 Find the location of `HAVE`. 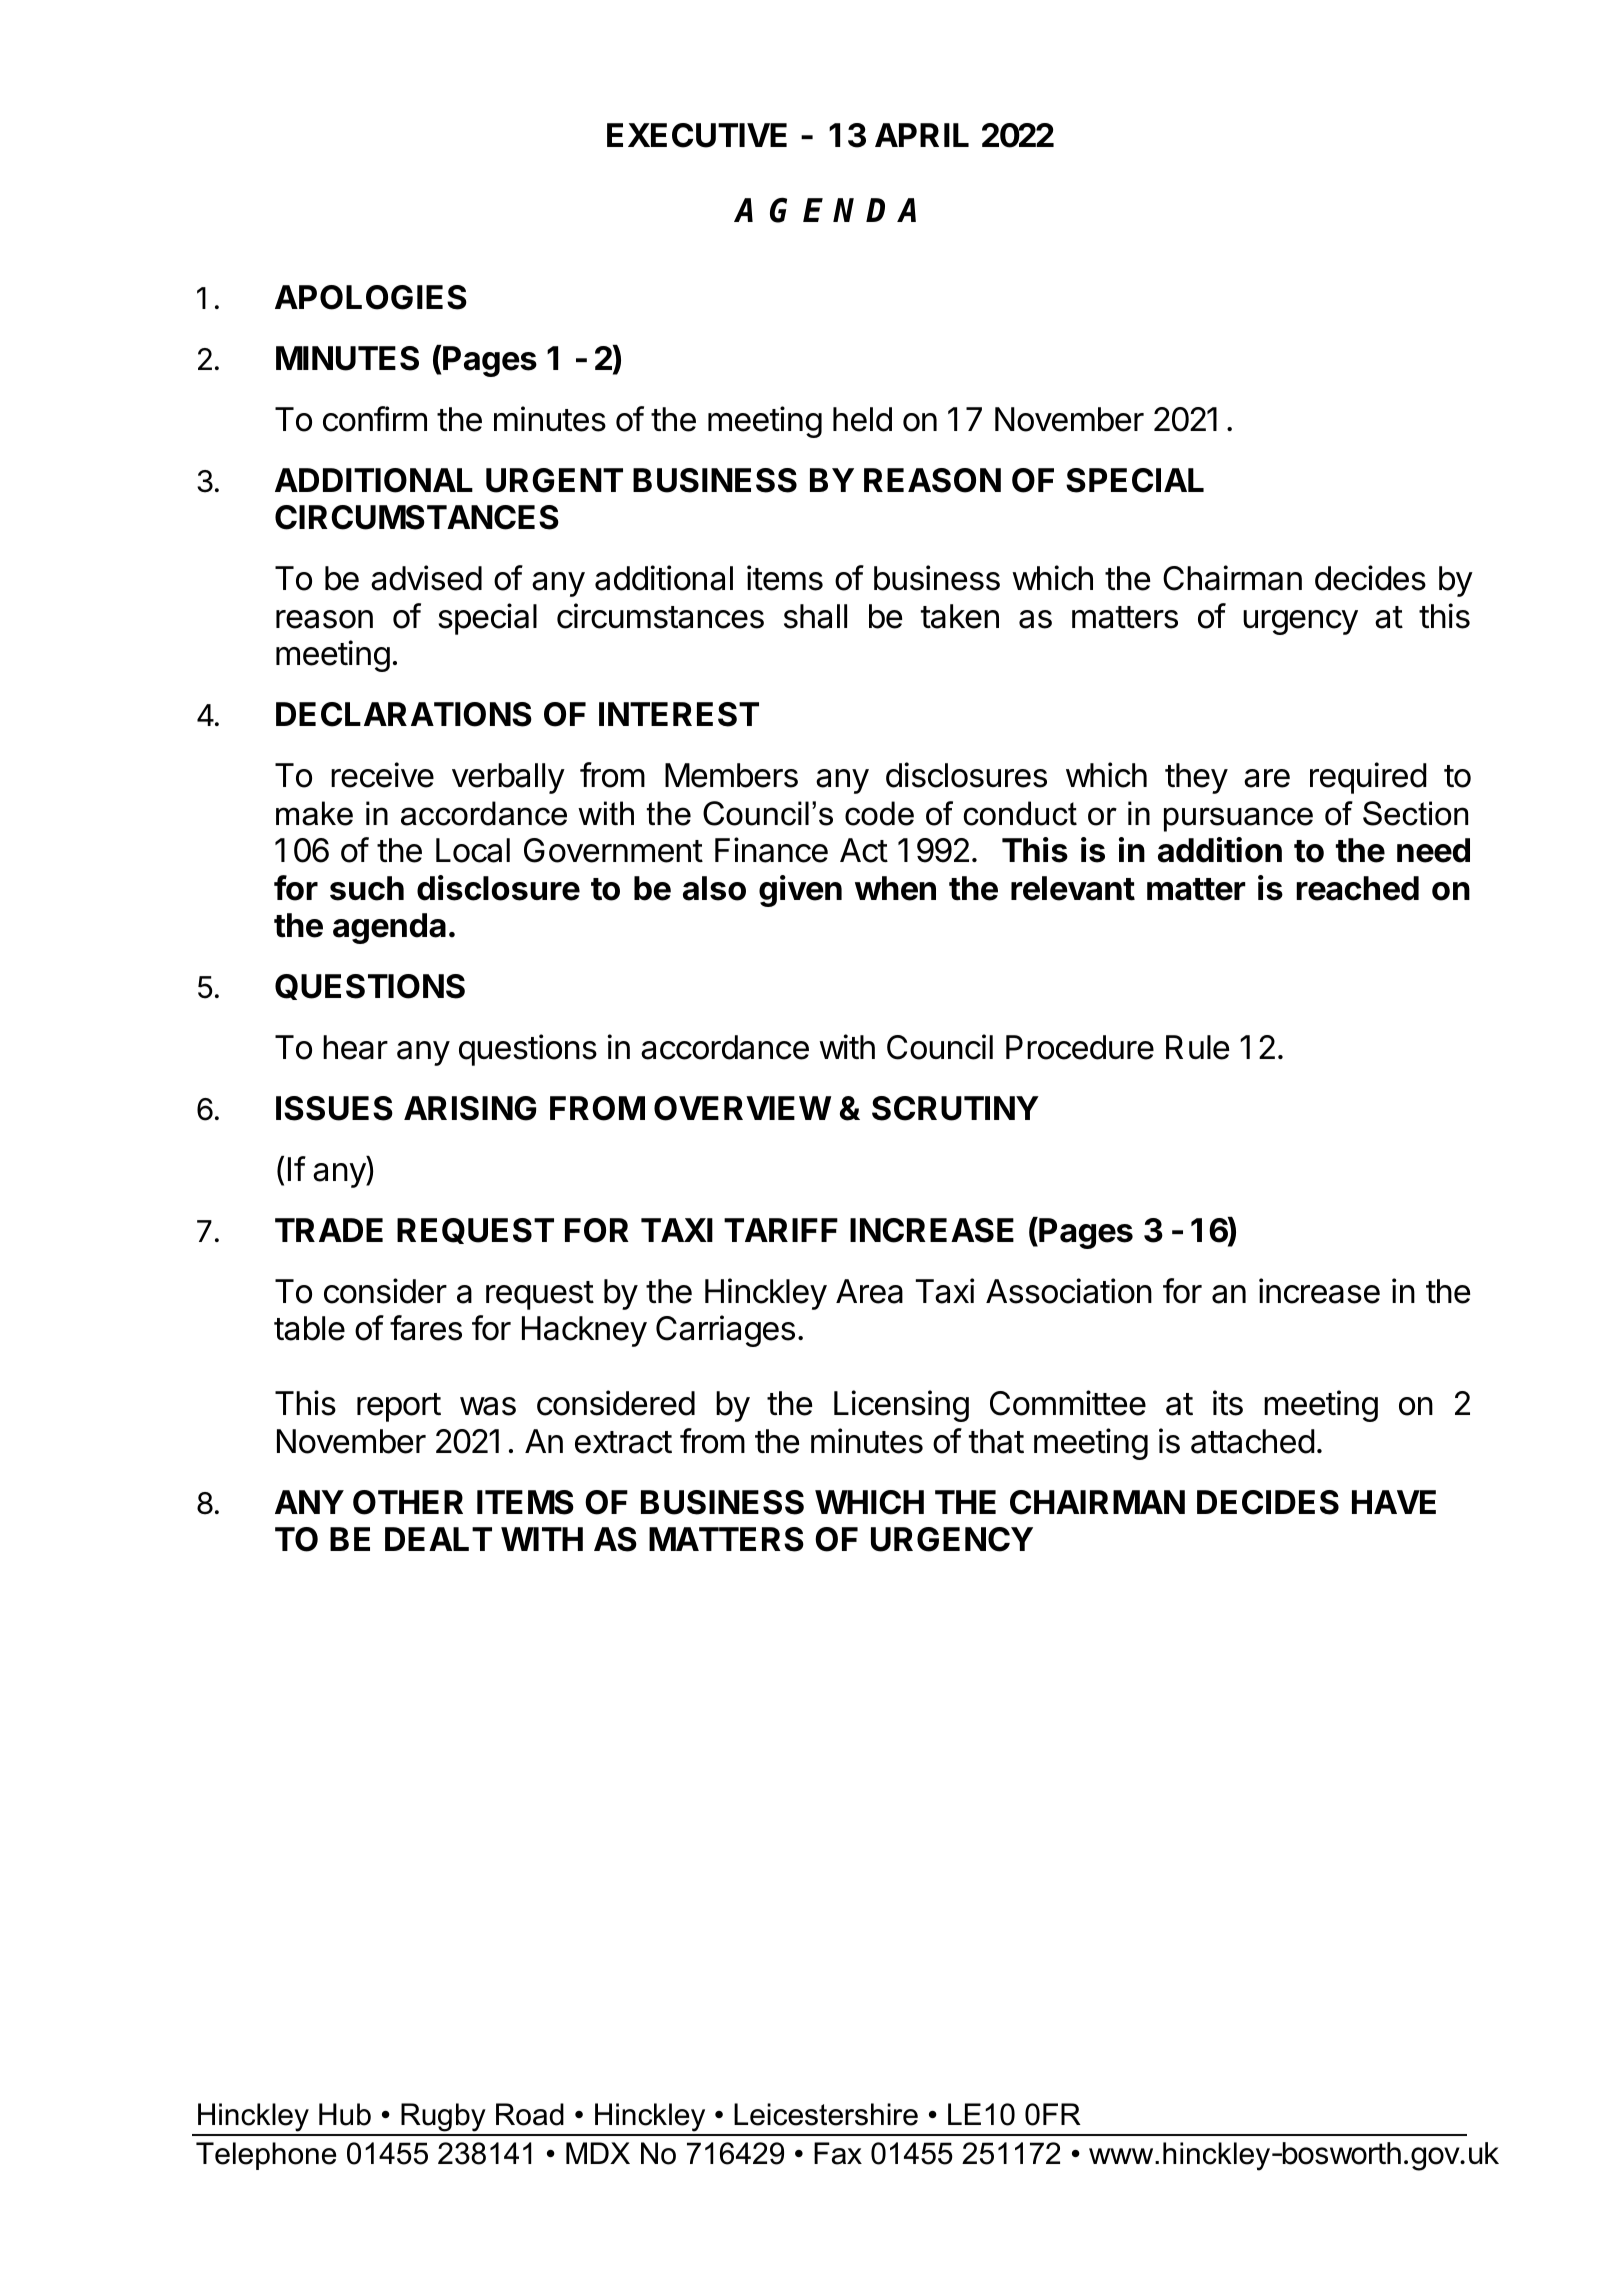

HAVE is located at coordinates (1394, 1502).
